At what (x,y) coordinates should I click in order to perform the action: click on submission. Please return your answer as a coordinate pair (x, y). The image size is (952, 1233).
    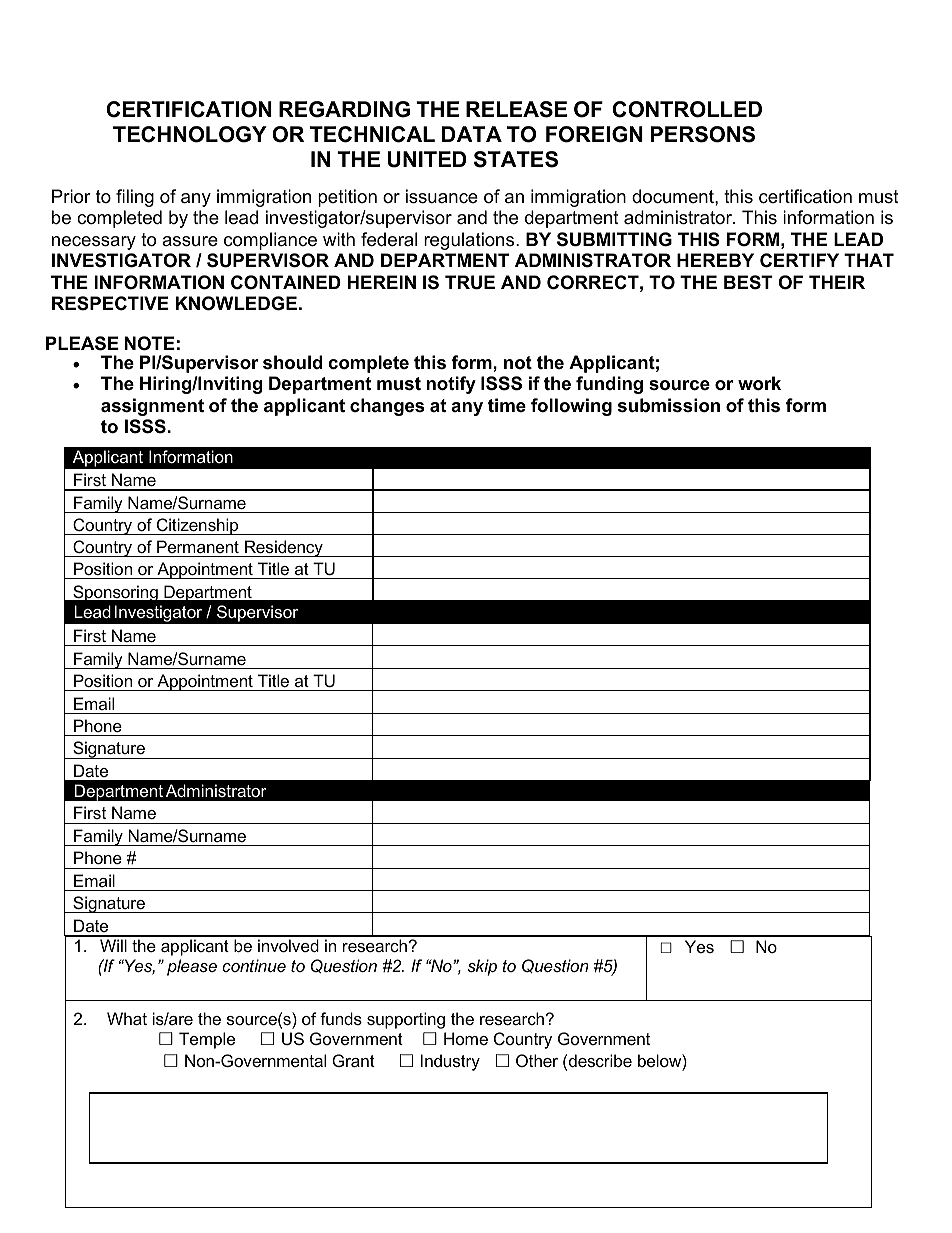
    Looking at the image, I should click on (669, 405).
